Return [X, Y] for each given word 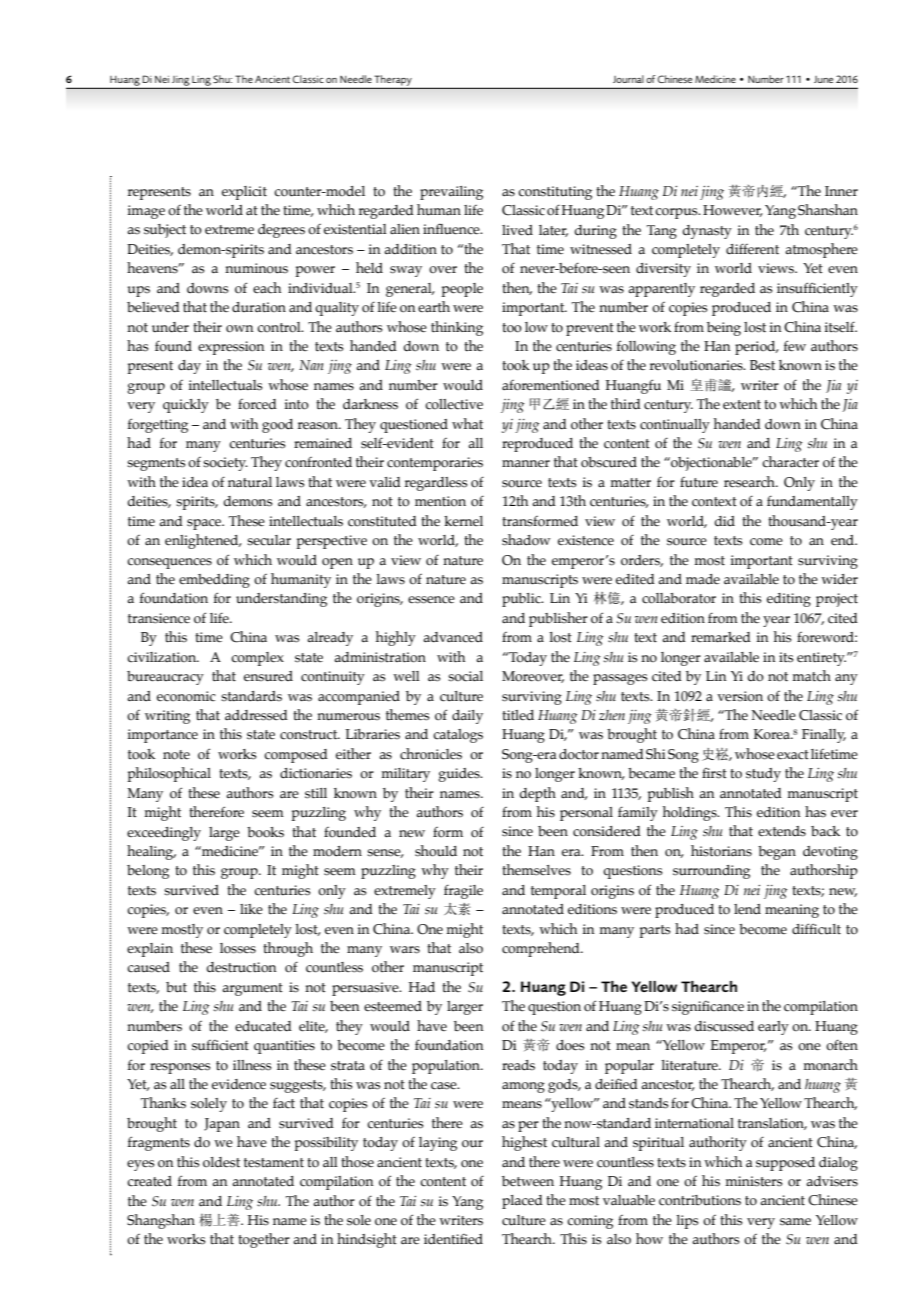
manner [526, 464]
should [436, 851]
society [225, 464]
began [777, 853]
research [750, 482]
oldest [221, 1162]
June [823, 79]
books [265, 832]
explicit [244, 193]
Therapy [393, 80]
